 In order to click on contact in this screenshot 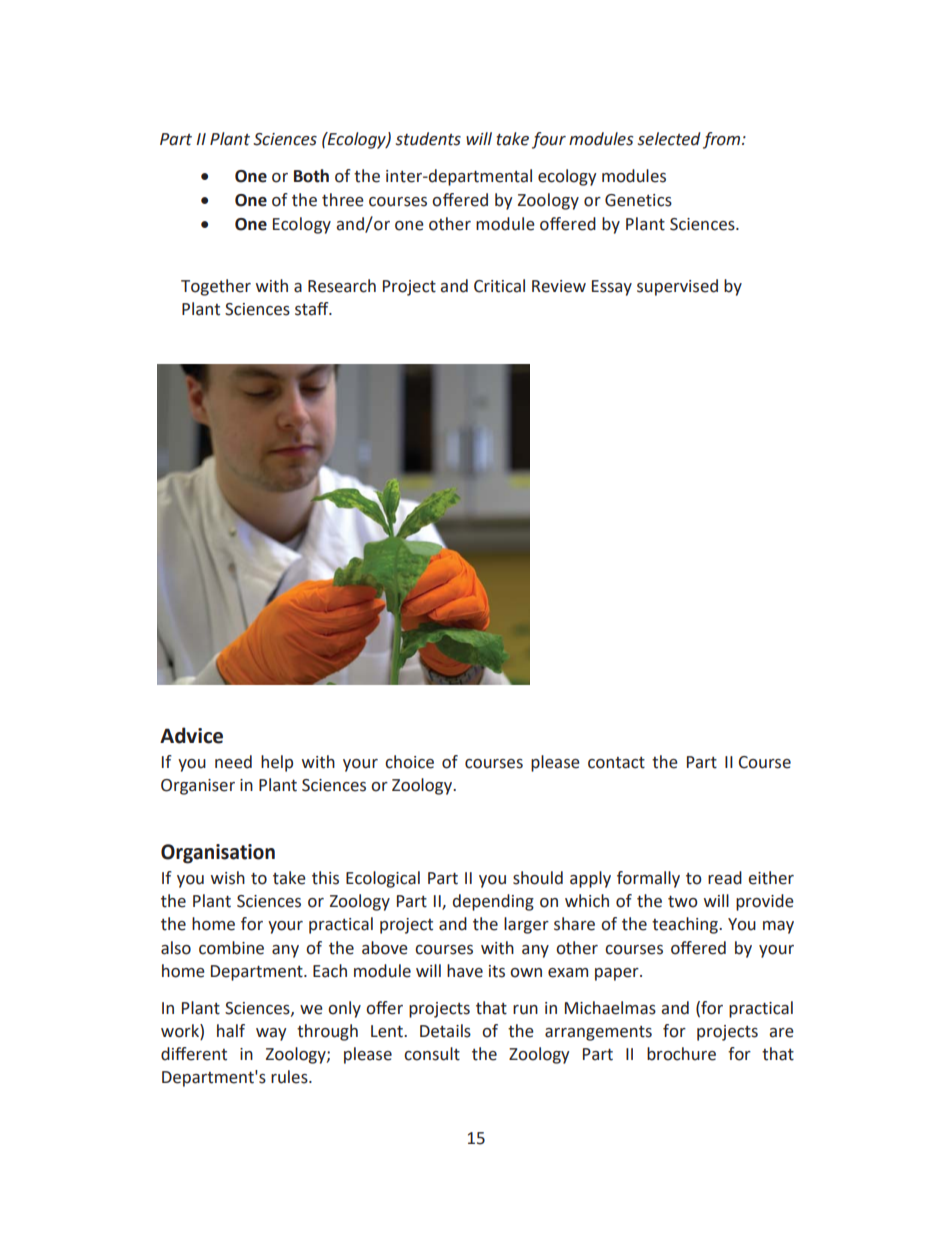, I will do `click(616, 763)`.
